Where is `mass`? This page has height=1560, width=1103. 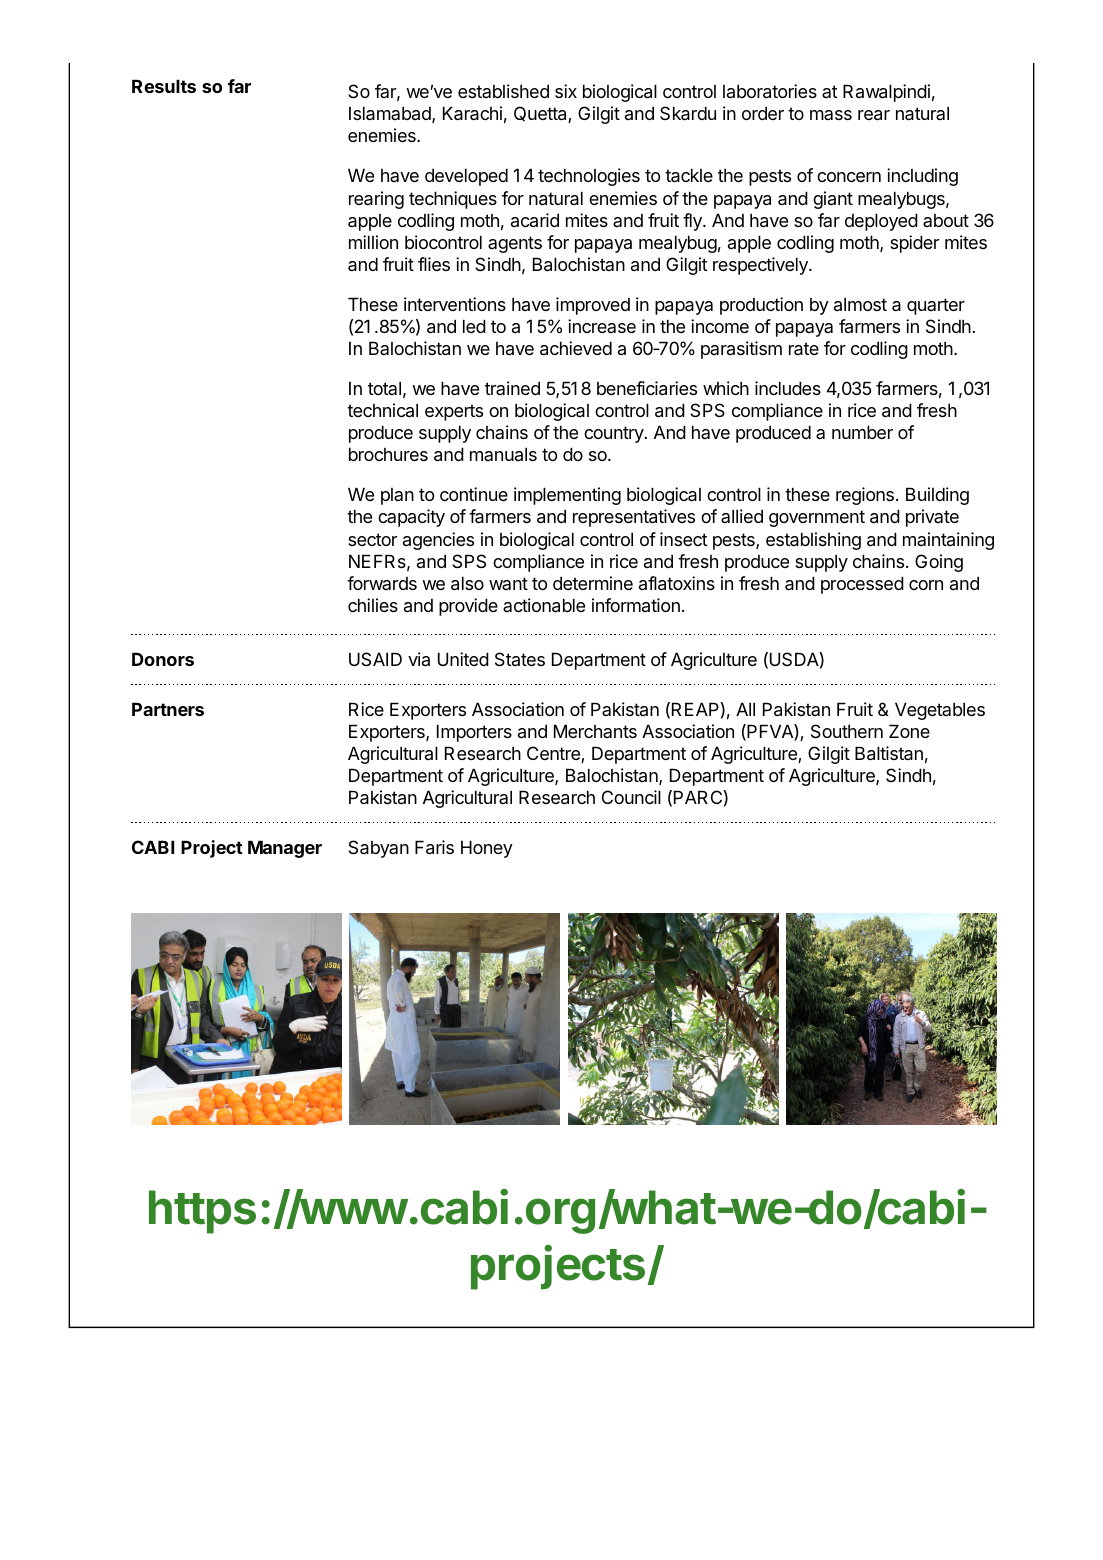 mass is located at coordinates (831, 115).
